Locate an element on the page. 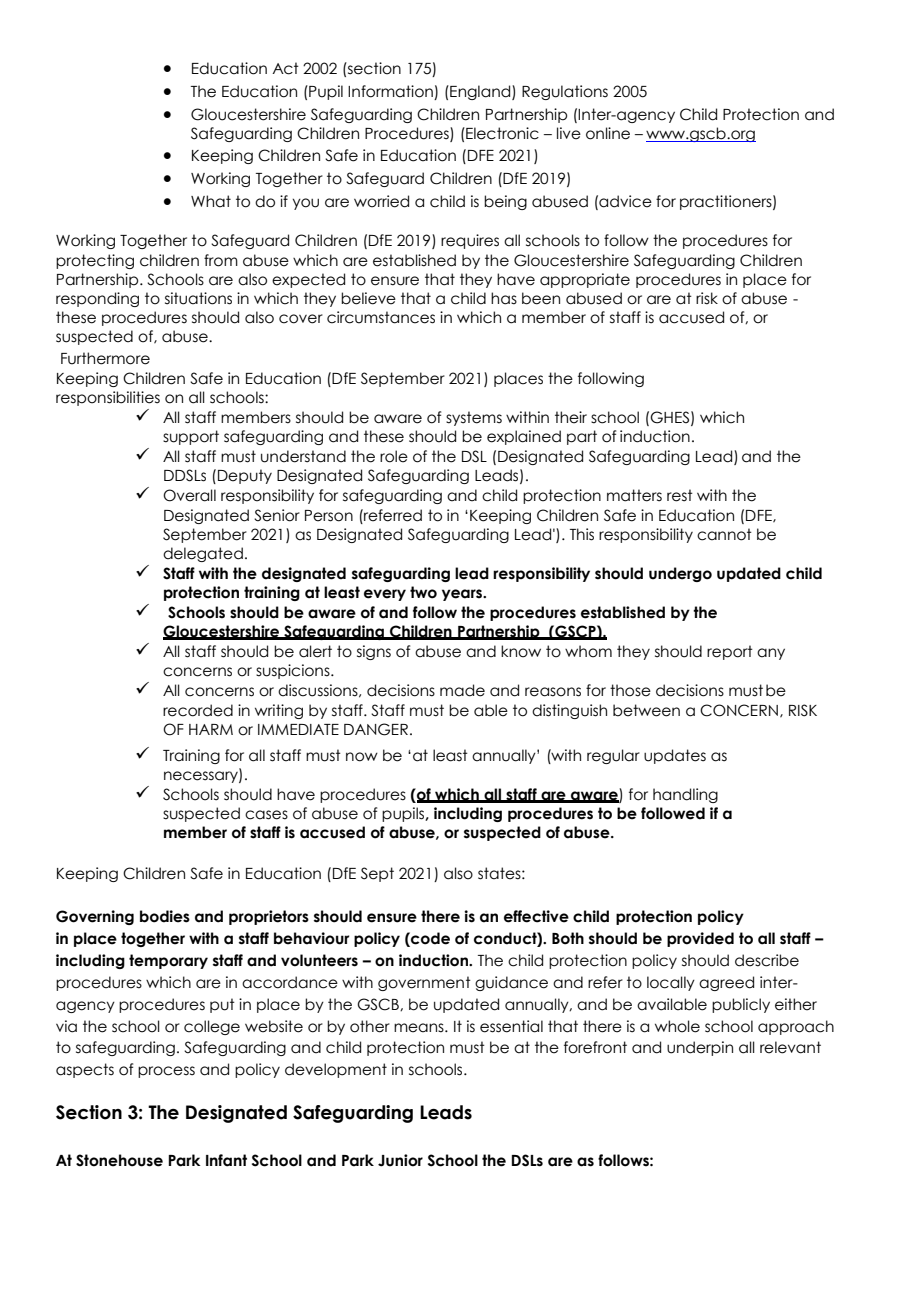  DANGER is located at coordinates (376, 729).
